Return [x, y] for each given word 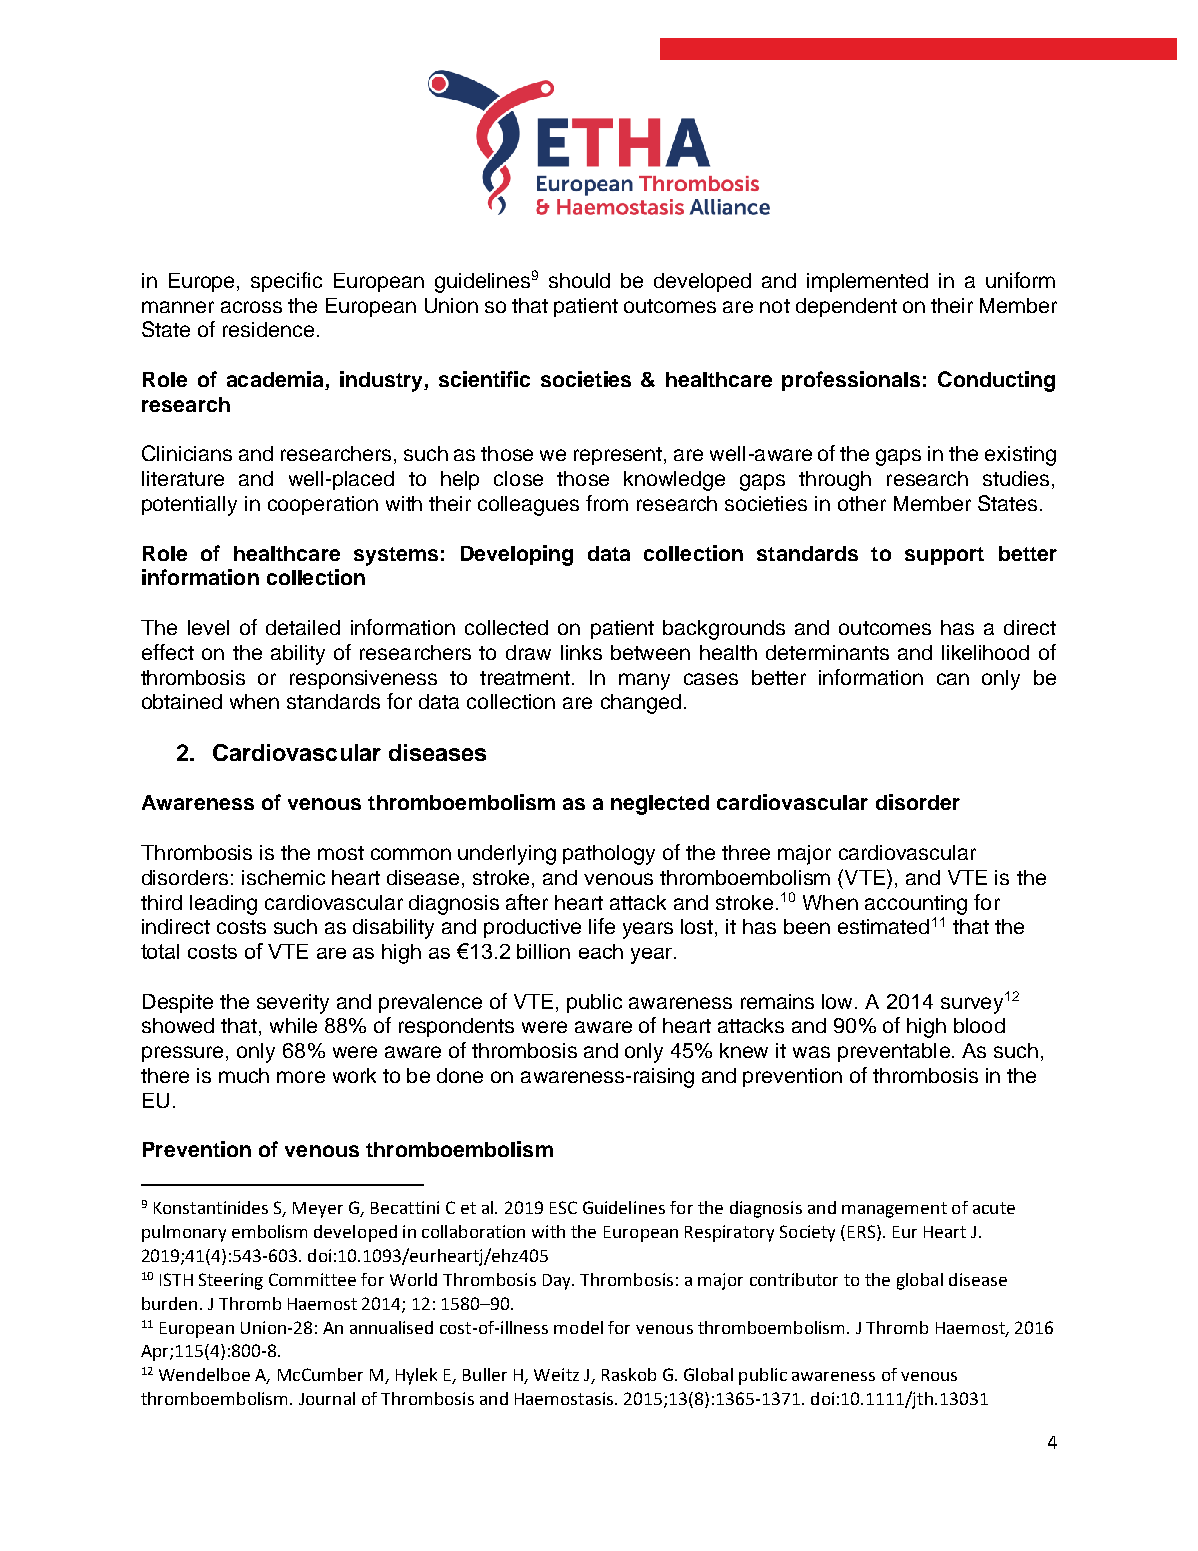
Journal [327, 1398]
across [251, 307]
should [579, 280]
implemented [867, 282]
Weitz [556, 1374]
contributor [794, 1279]
